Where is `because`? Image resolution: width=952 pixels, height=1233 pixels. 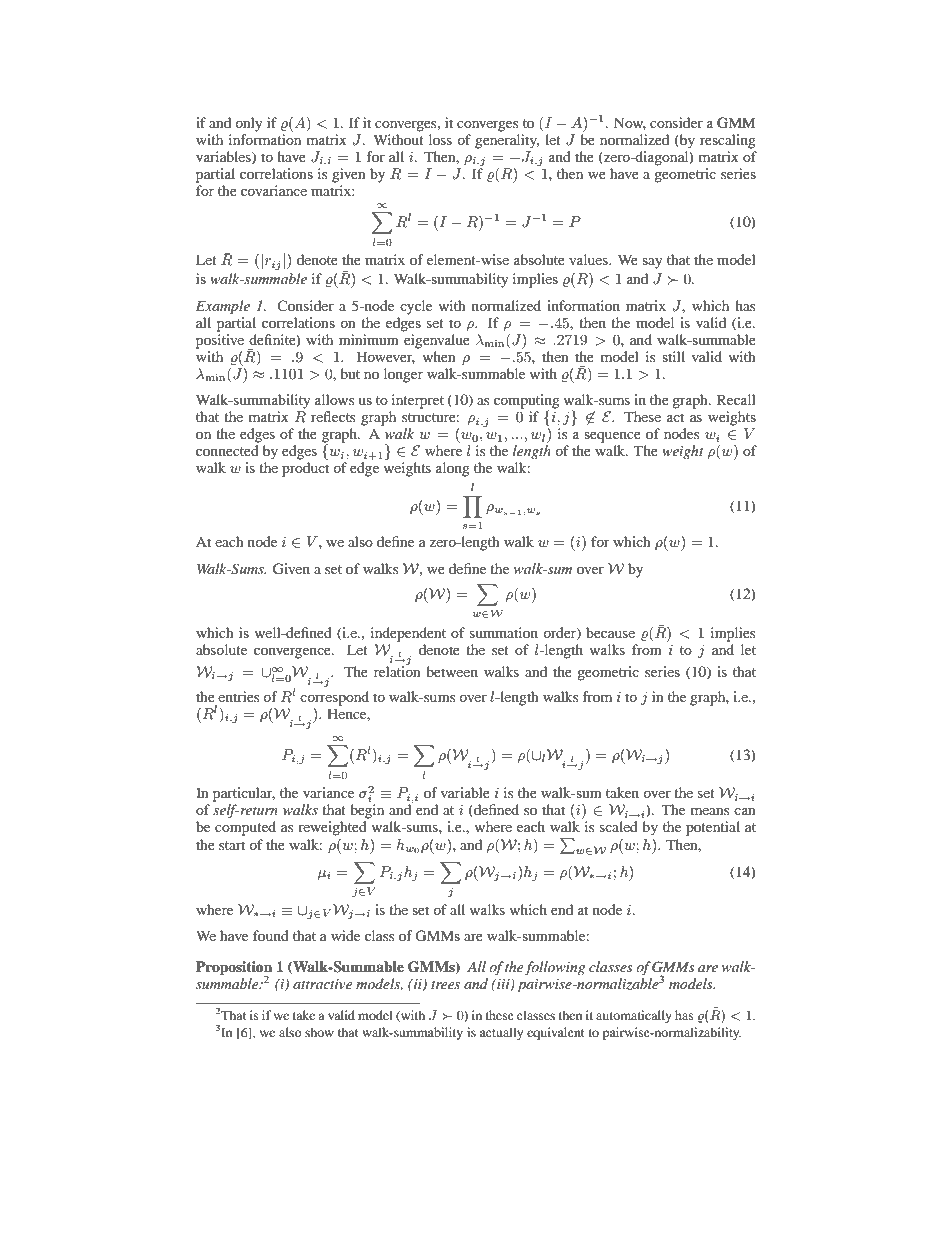 because is located at coordinates (610, 632).
